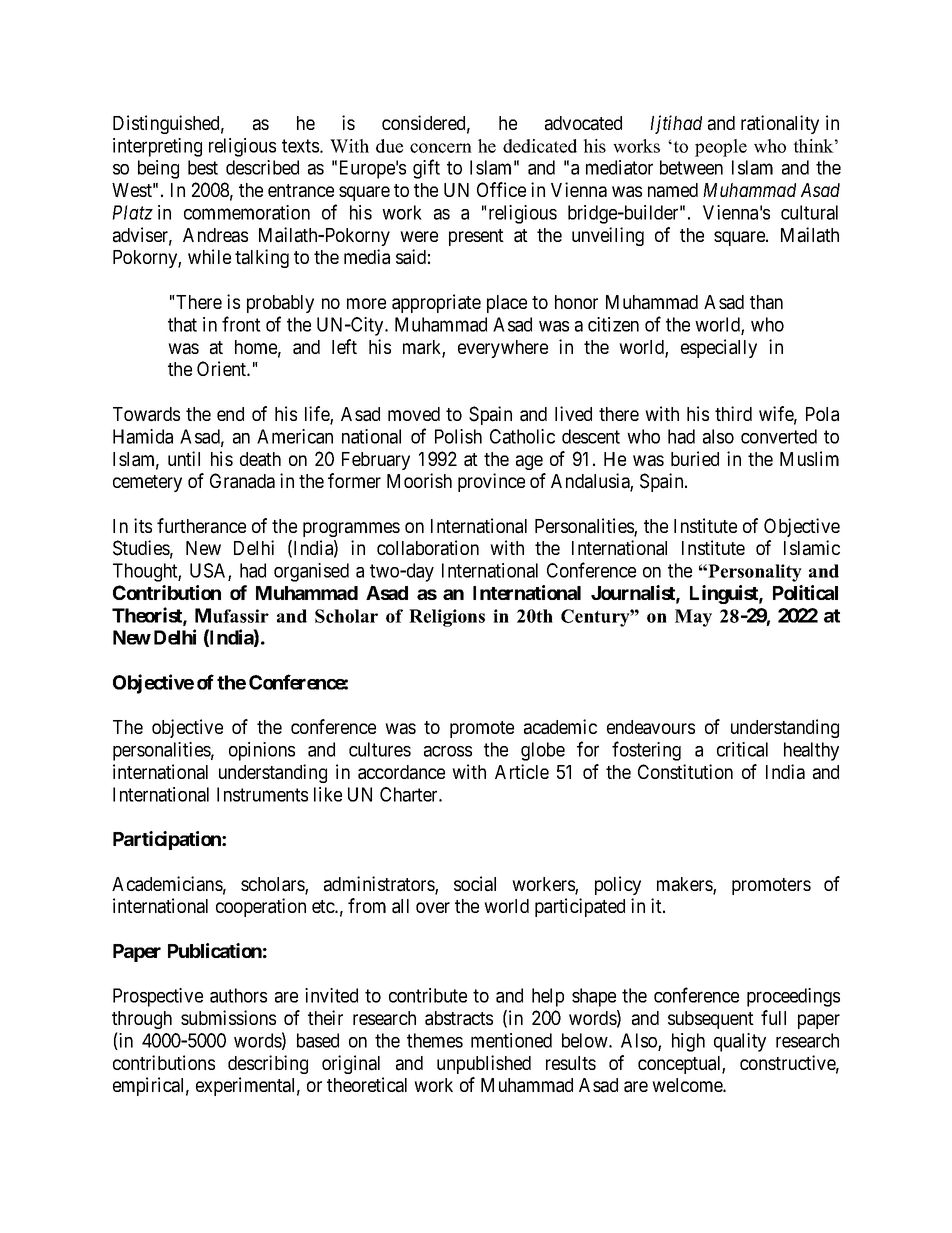  I want to click on opinions, so click(262, 751).
